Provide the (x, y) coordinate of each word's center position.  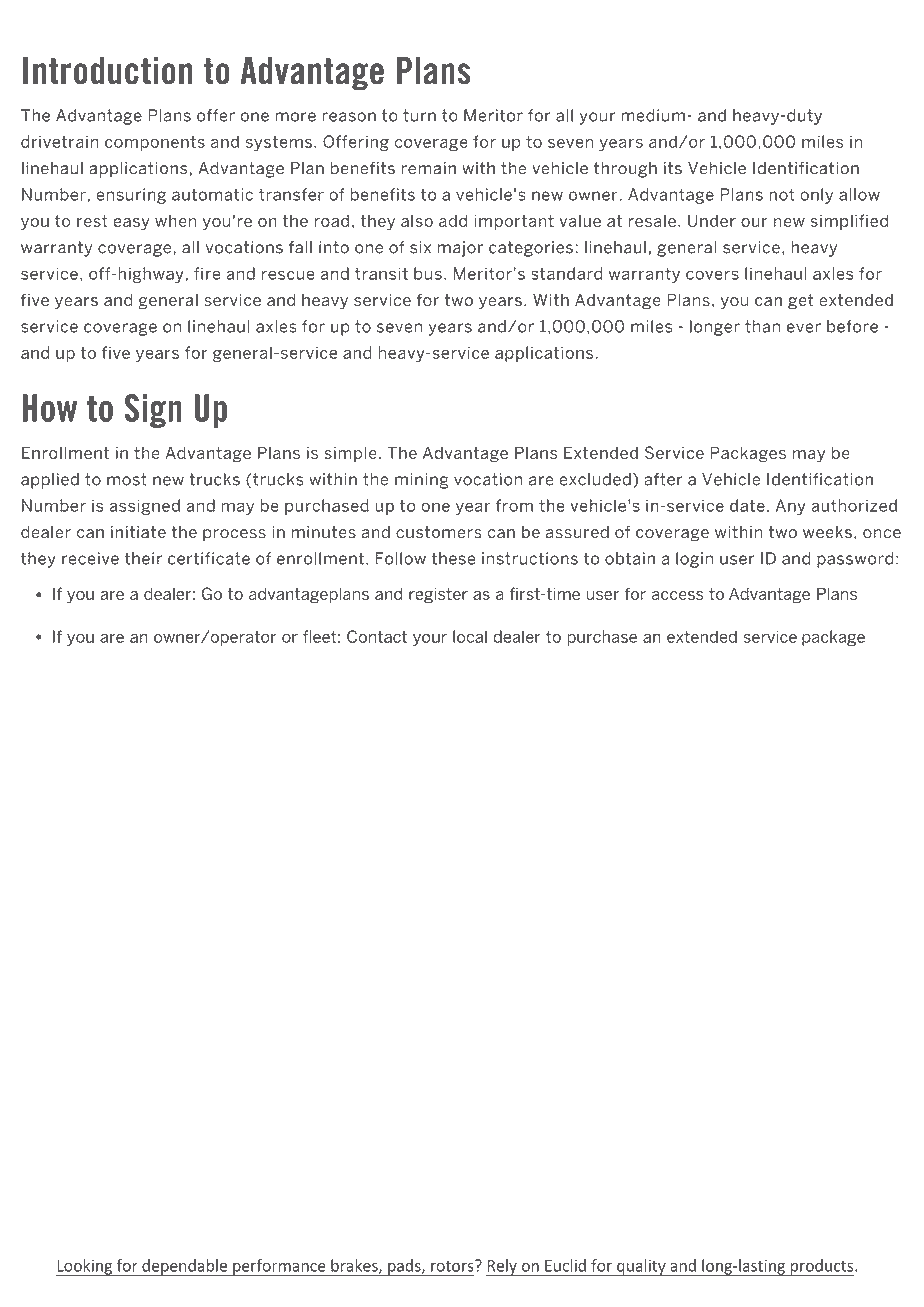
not (782, 194)
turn (419, 115)
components (155, 143)
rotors (453, 1266)
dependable (185, 1268)
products (822, 1268)
